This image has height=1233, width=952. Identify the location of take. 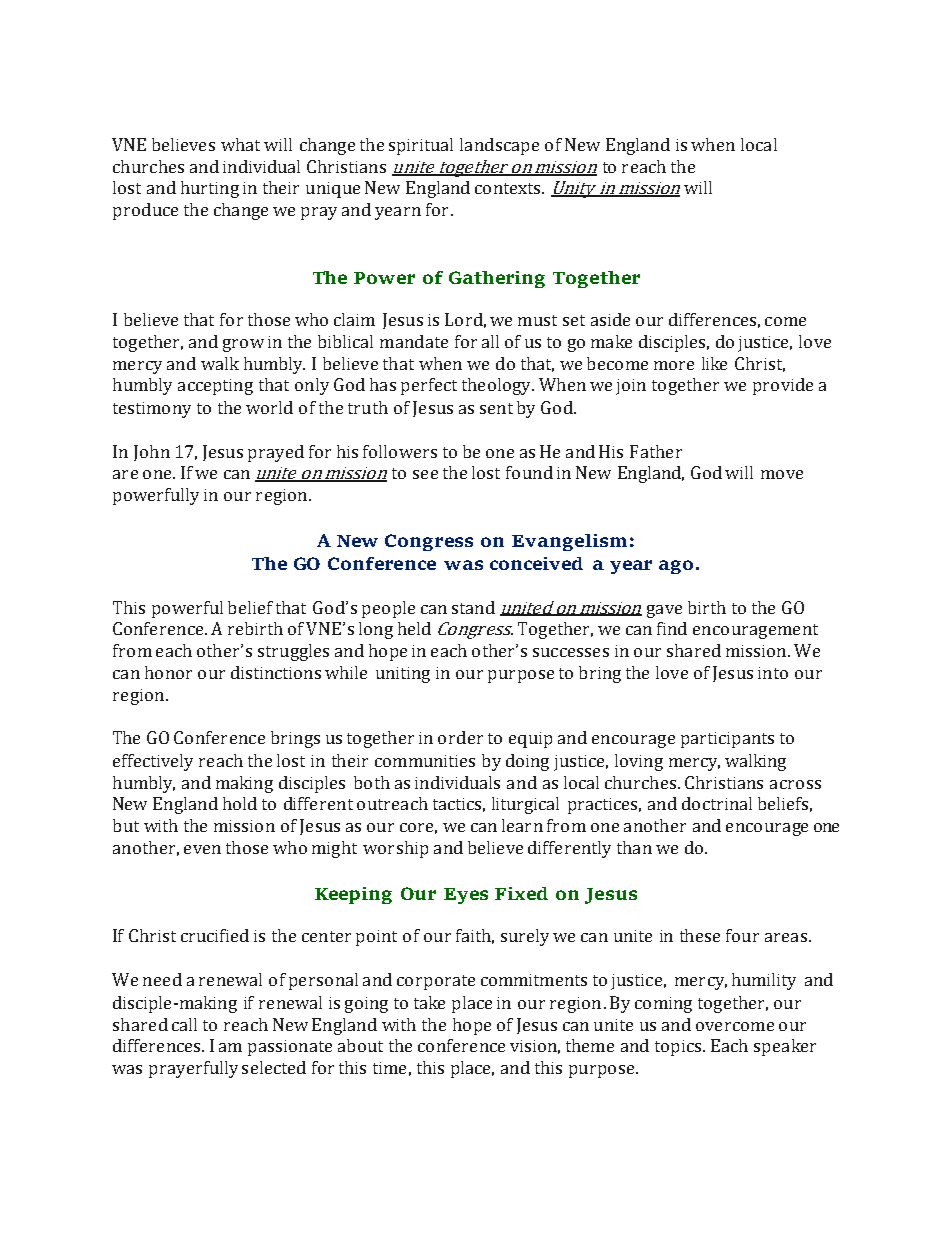
(429, 1002).
